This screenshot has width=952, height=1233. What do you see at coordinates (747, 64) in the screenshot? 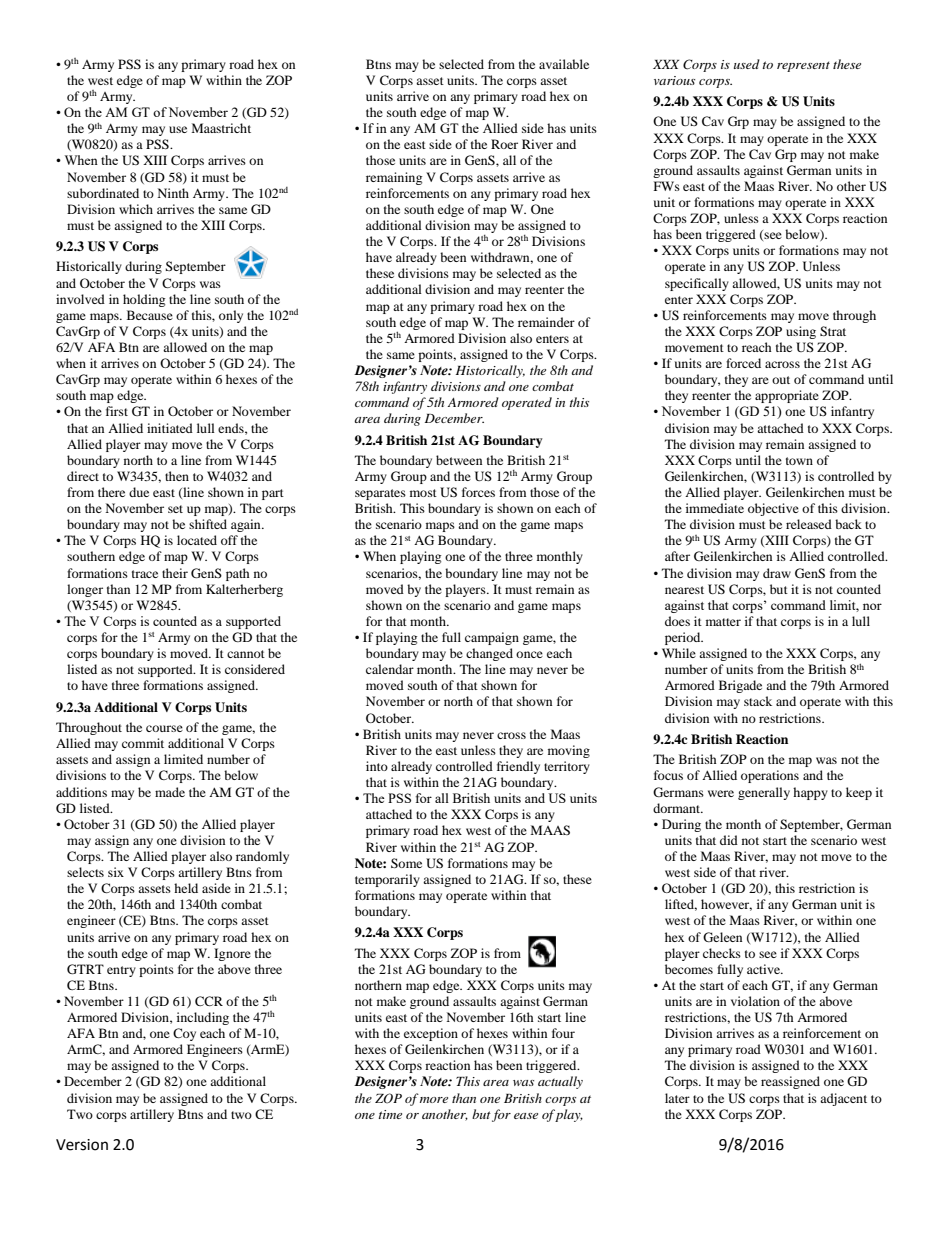
I see `used` at bounding box center [747, 64].
